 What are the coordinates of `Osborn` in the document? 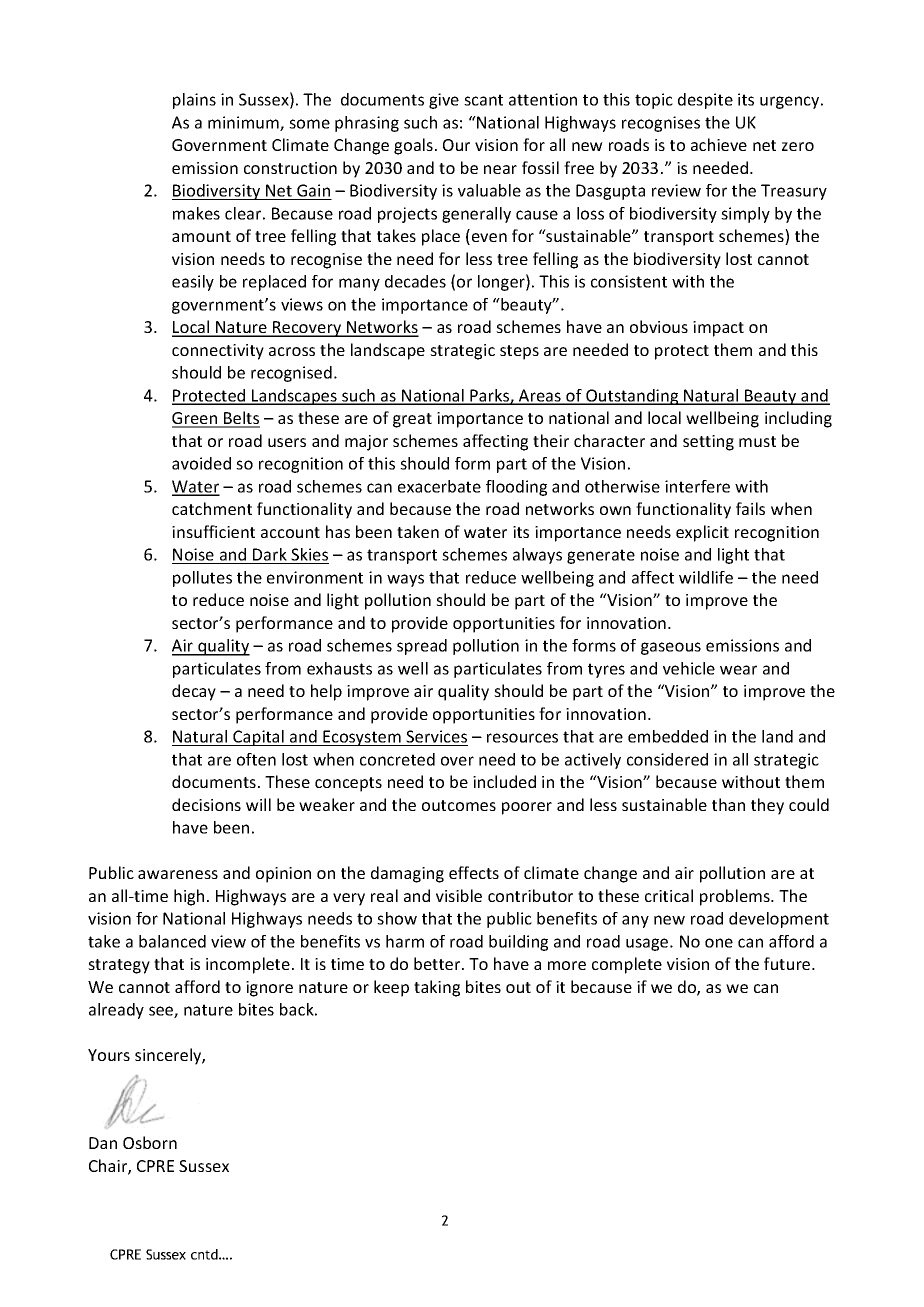 It's located at (150, 1142).
